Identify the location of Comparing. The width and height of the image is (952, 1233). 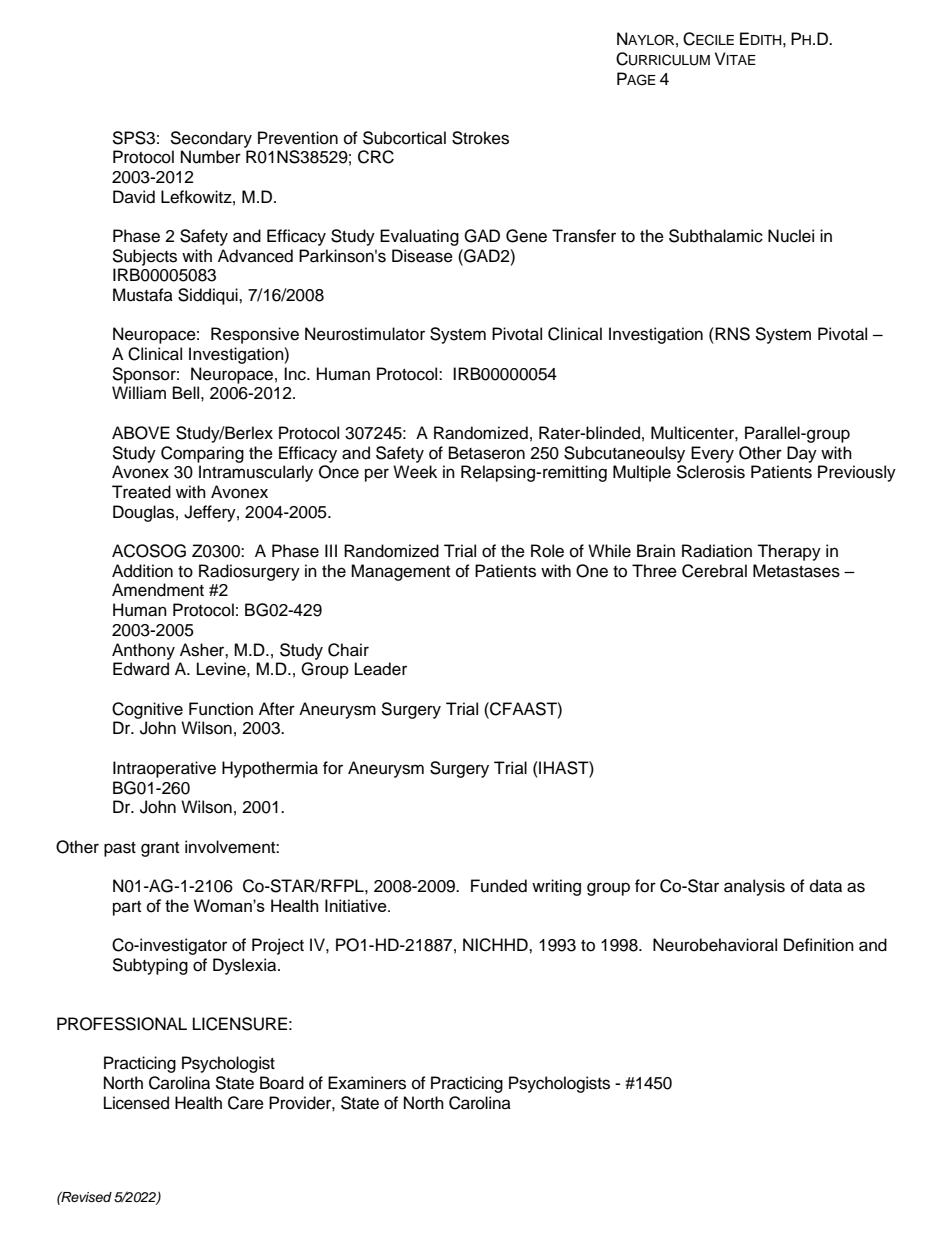
(202, 454).
